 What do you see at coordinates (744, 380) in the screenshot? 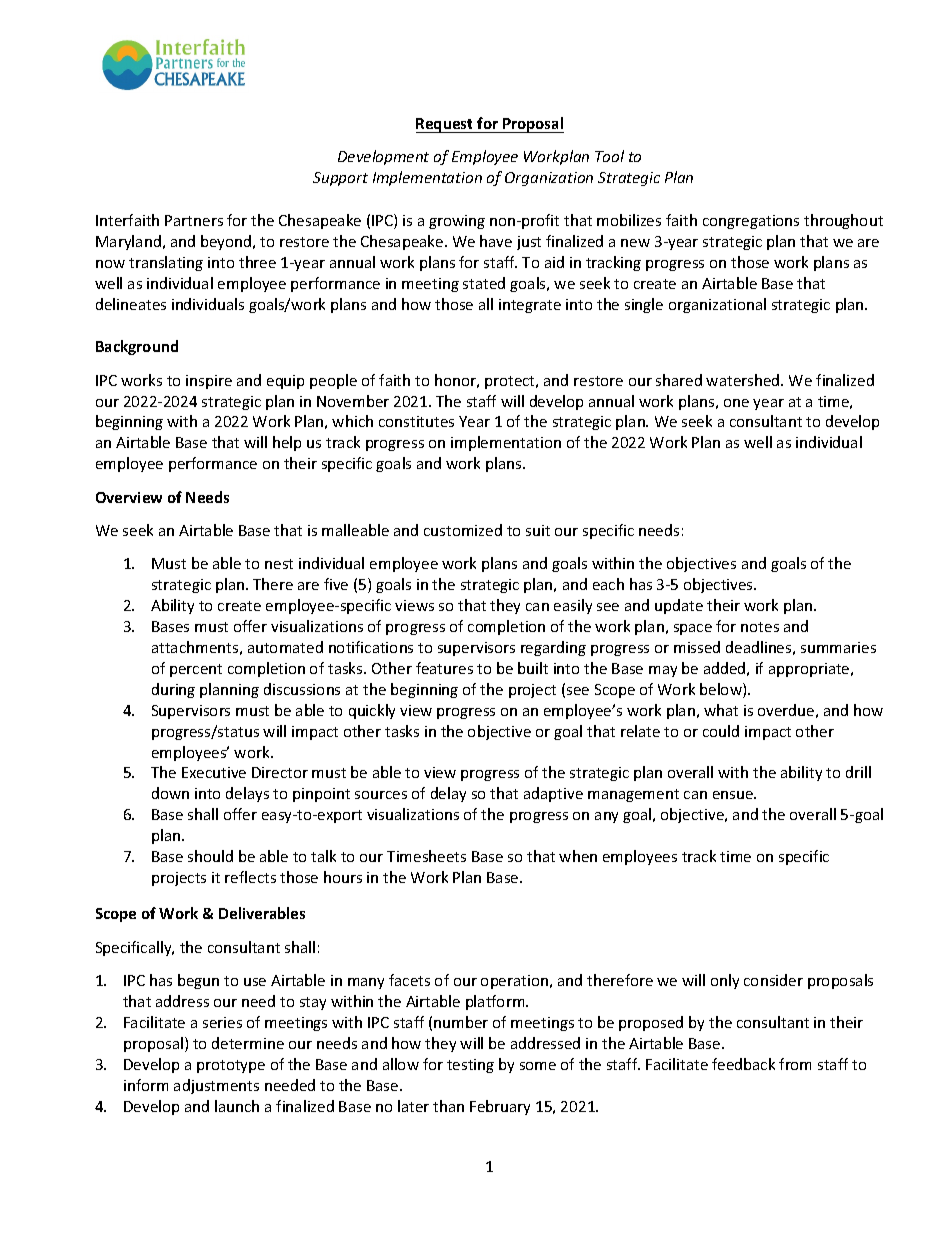
I see `watershed` at bounding box center [744, 380].
